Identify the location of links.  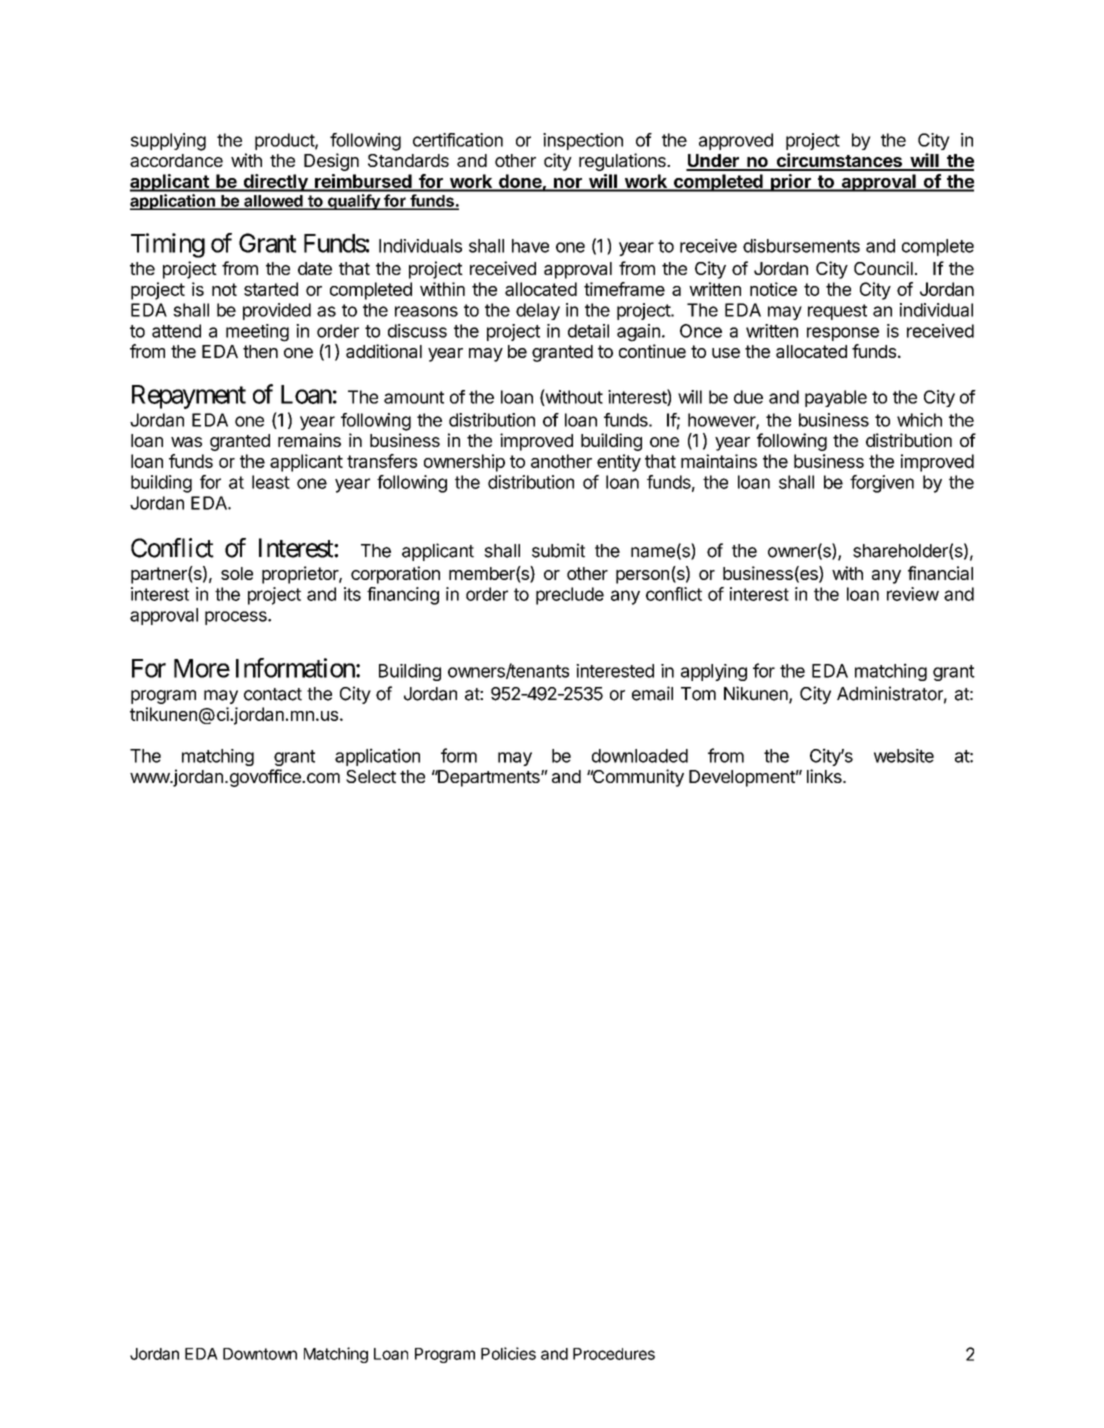
(825, 776).
